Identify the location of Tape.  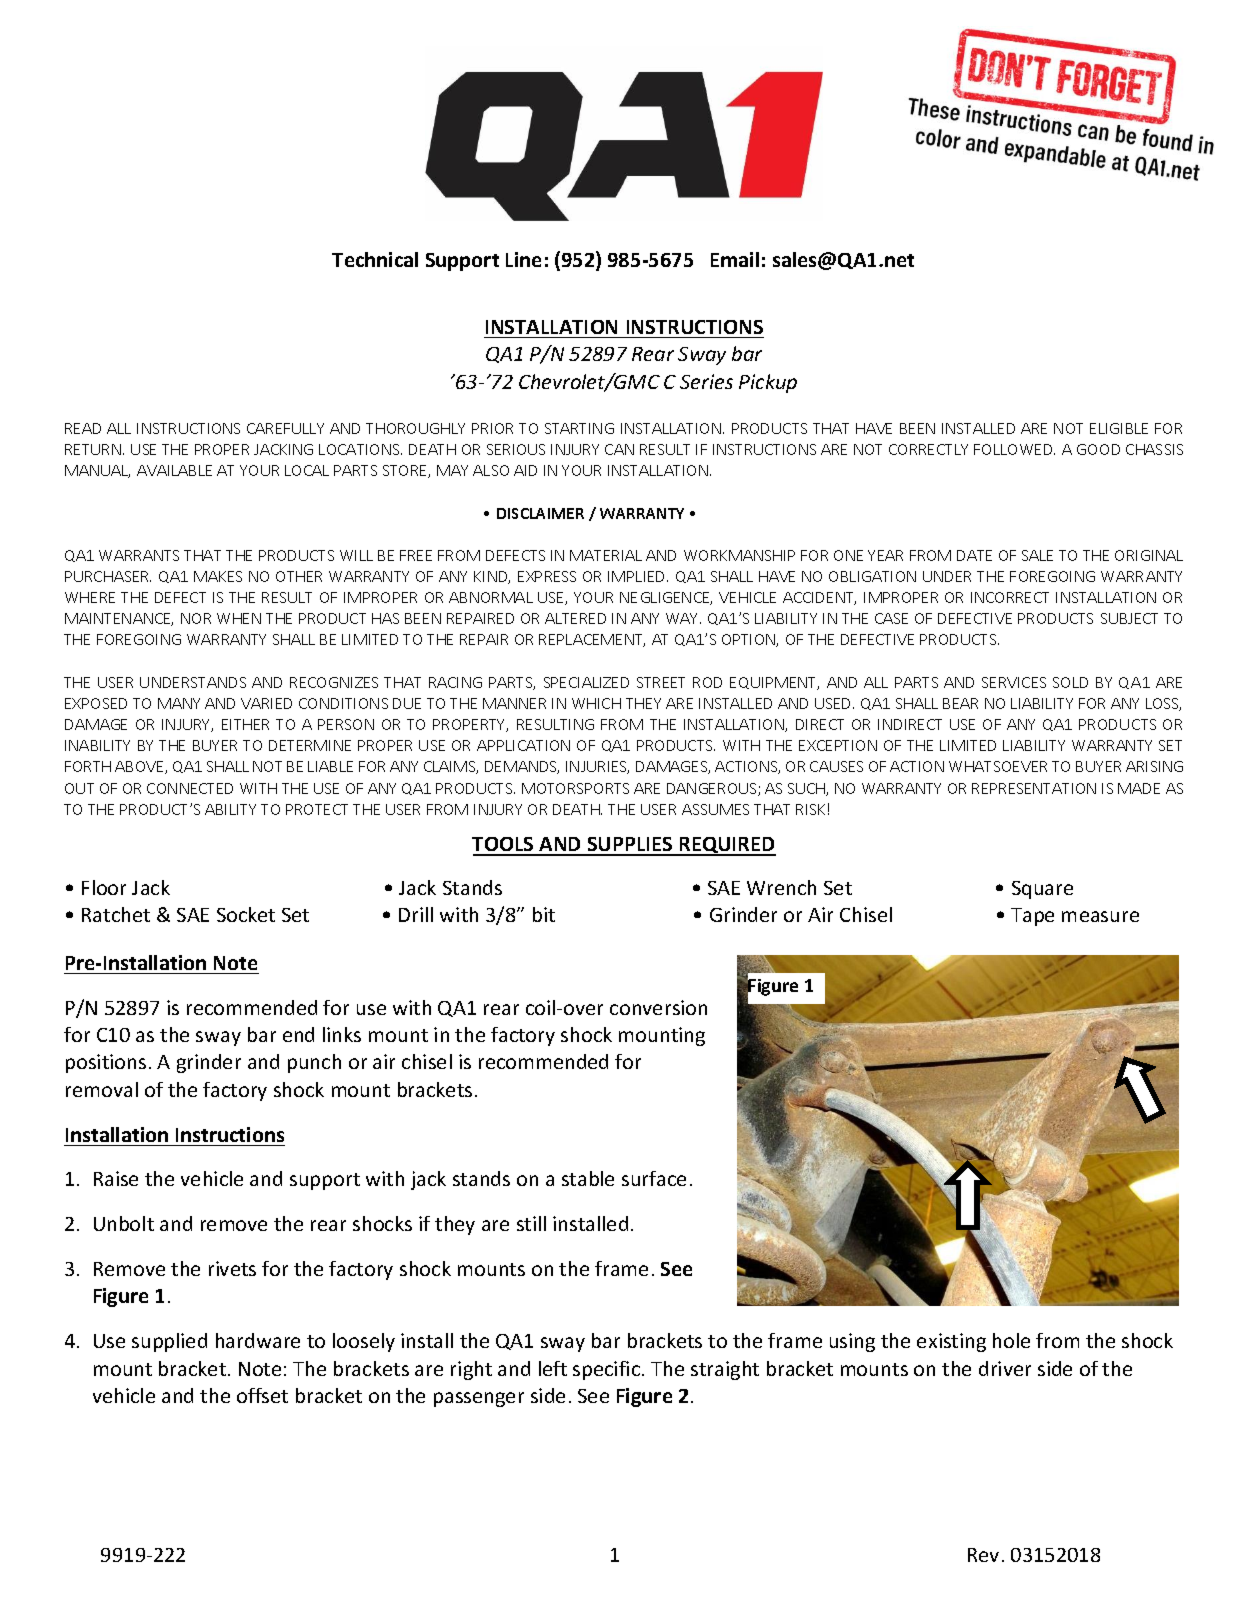
(1032, 917).
